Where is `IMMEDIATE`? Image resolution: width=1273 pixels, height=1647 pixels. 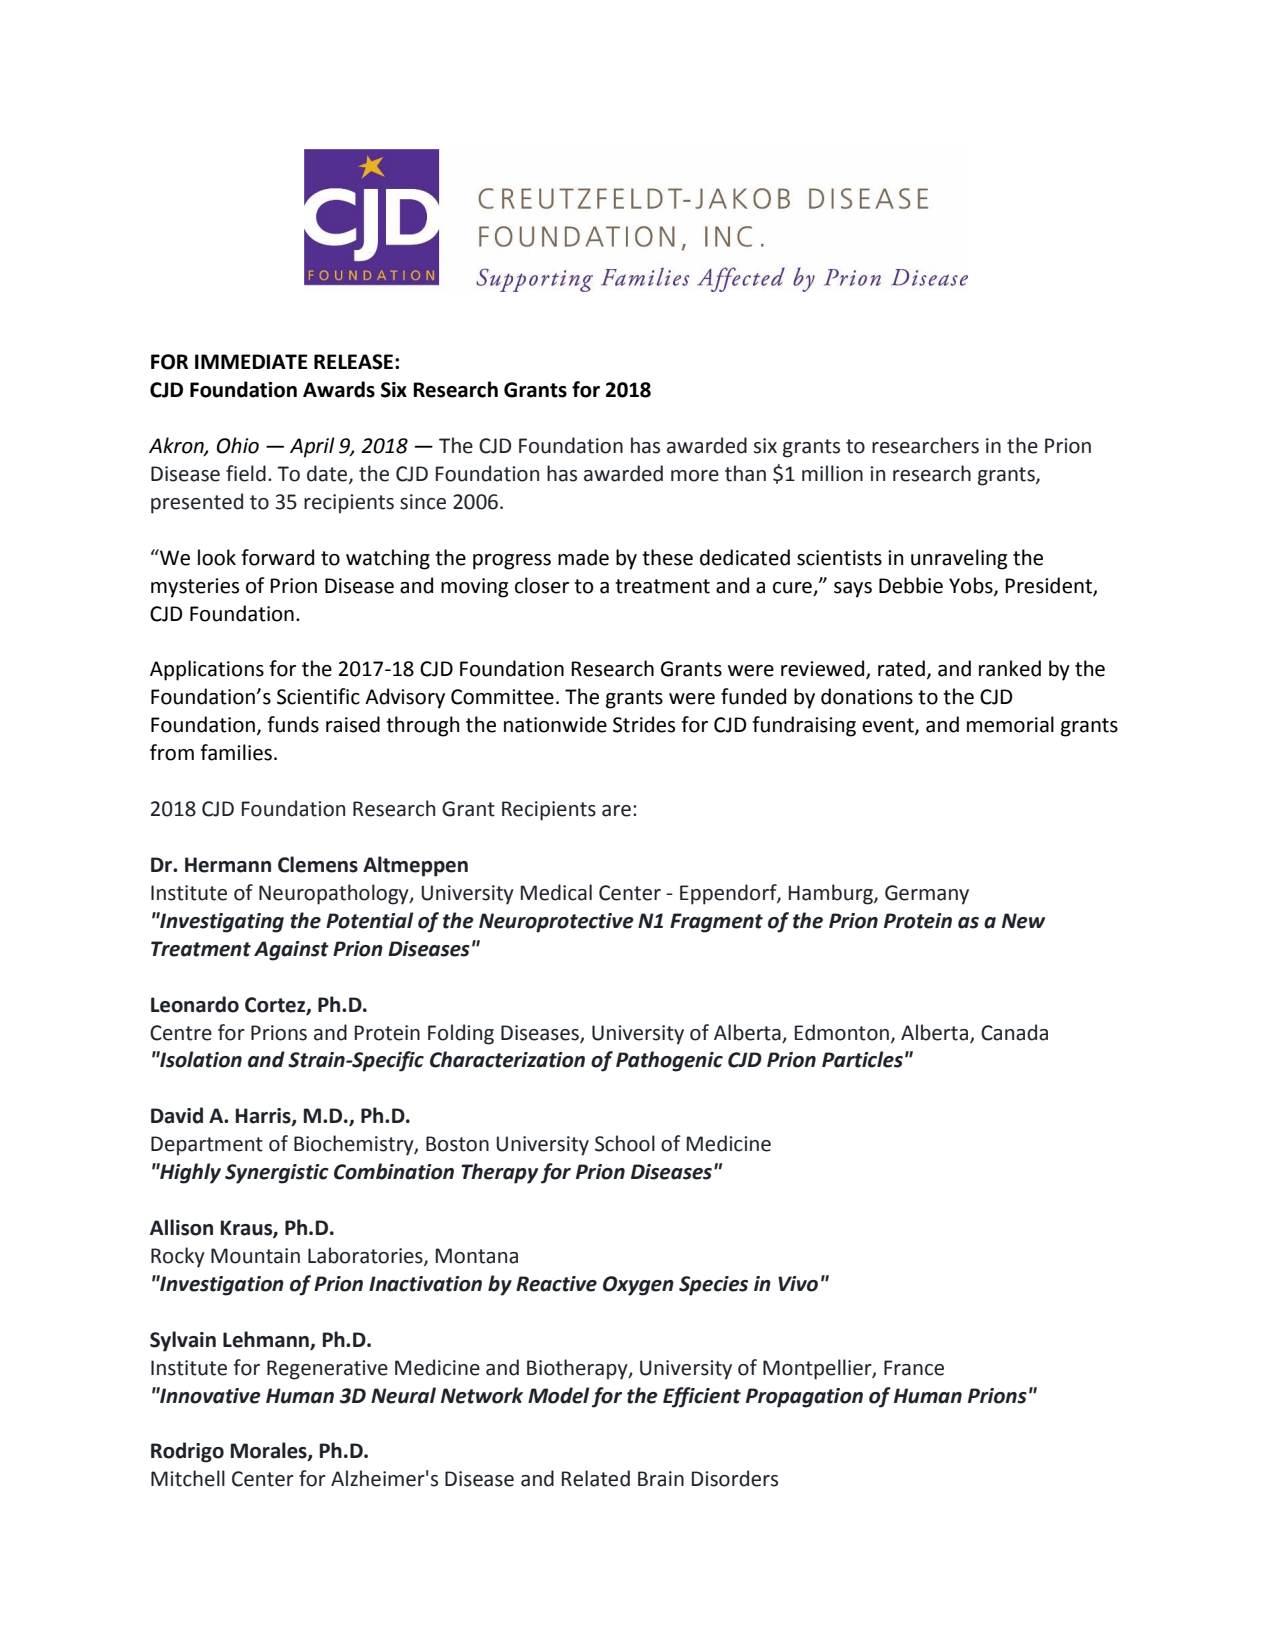 IMMEDIATE is located at coordinates (251, 361).
